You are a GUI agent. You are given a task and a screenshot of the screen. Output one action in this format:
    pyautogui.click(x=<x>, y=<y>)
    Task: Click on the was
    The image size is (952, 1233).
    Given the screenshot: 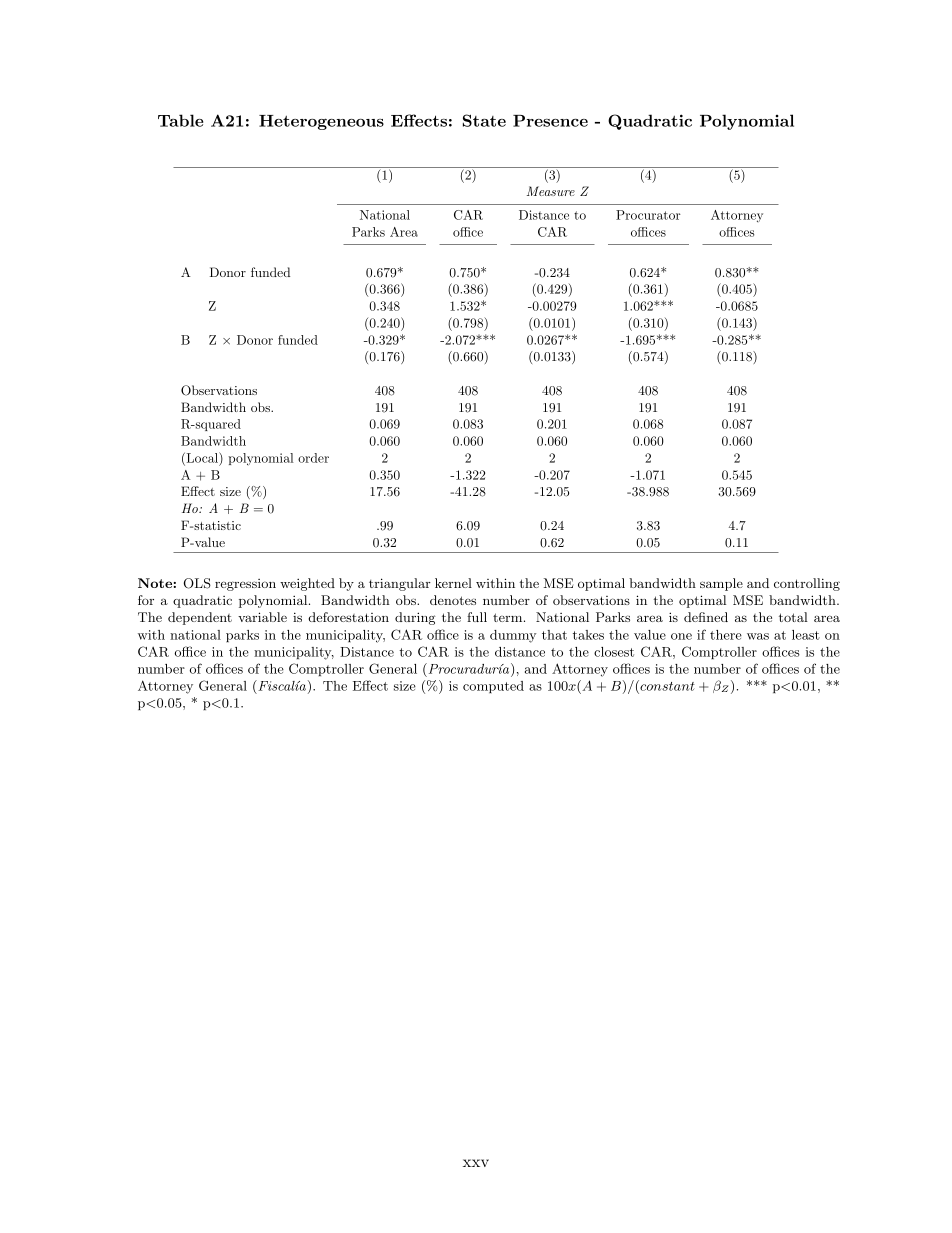 What is the action you would take?
    pyautogui.click(x=758, y=636)
